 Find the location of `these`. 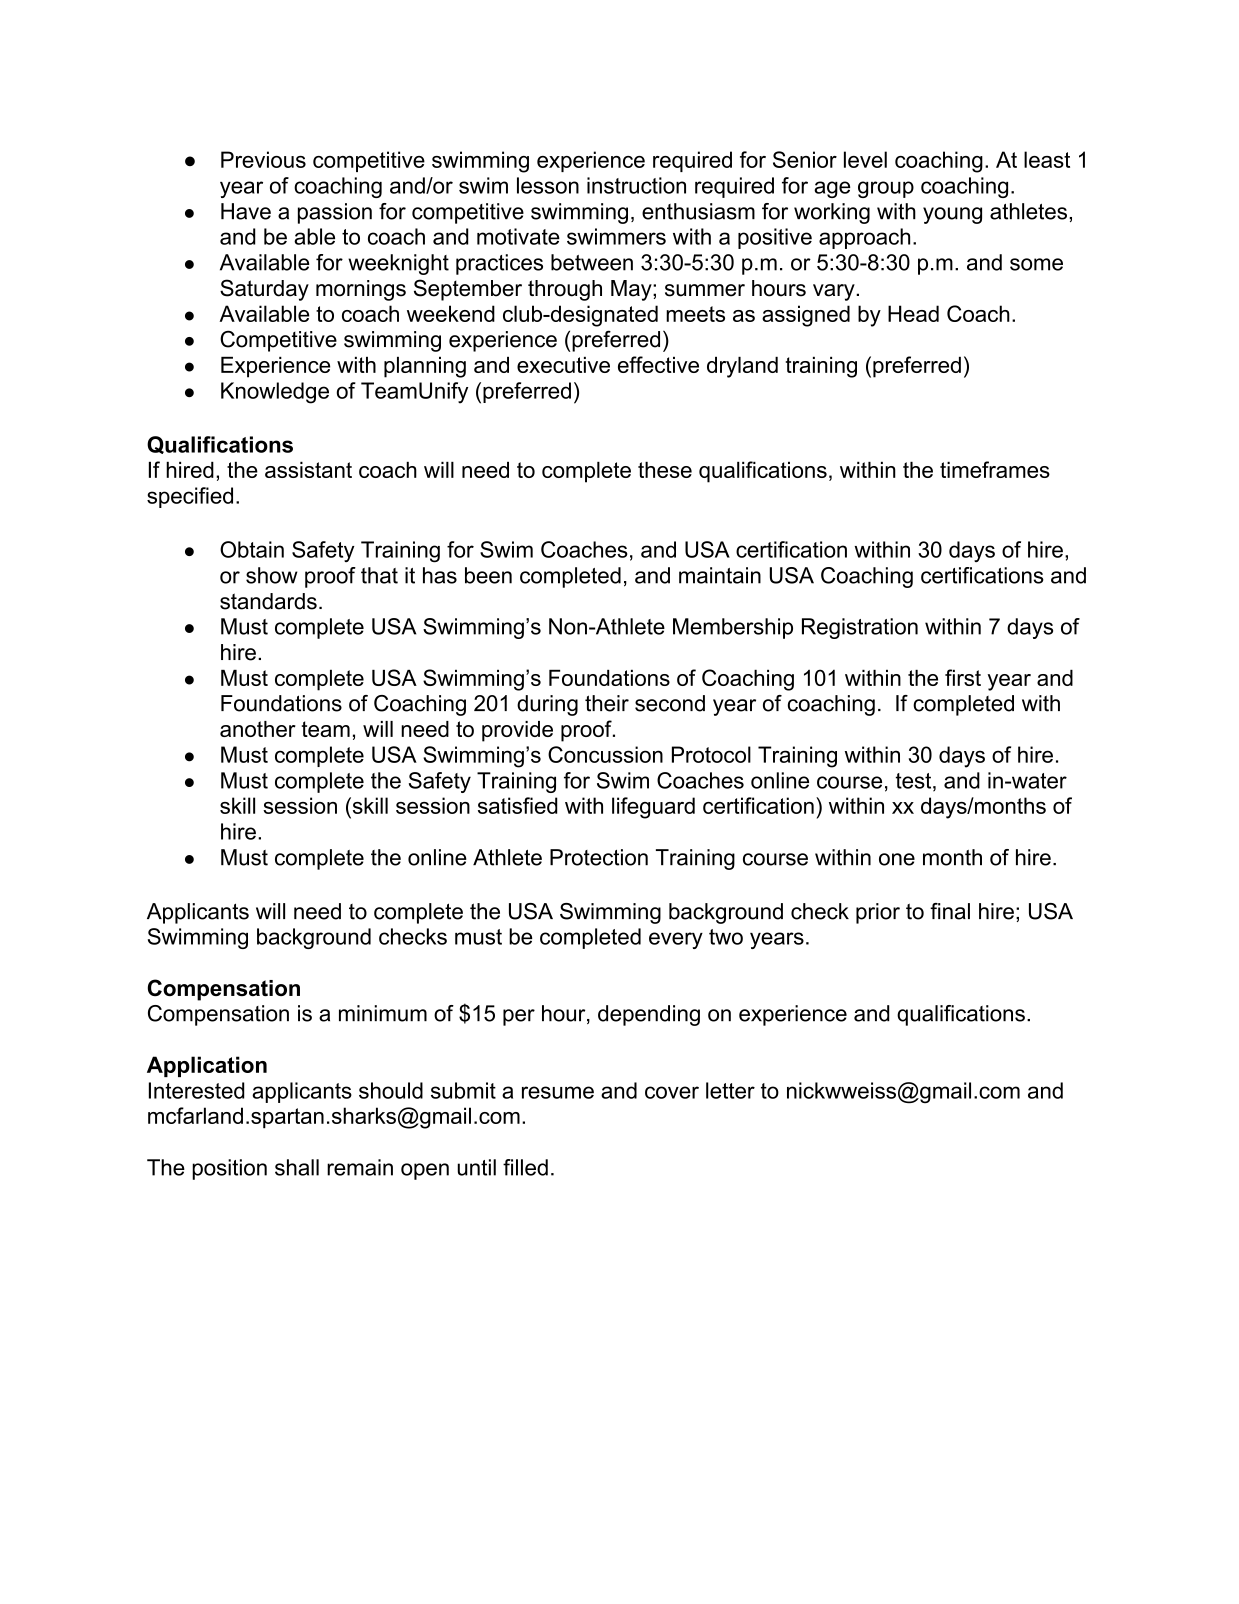

these is located at coordinates (665, 469).
